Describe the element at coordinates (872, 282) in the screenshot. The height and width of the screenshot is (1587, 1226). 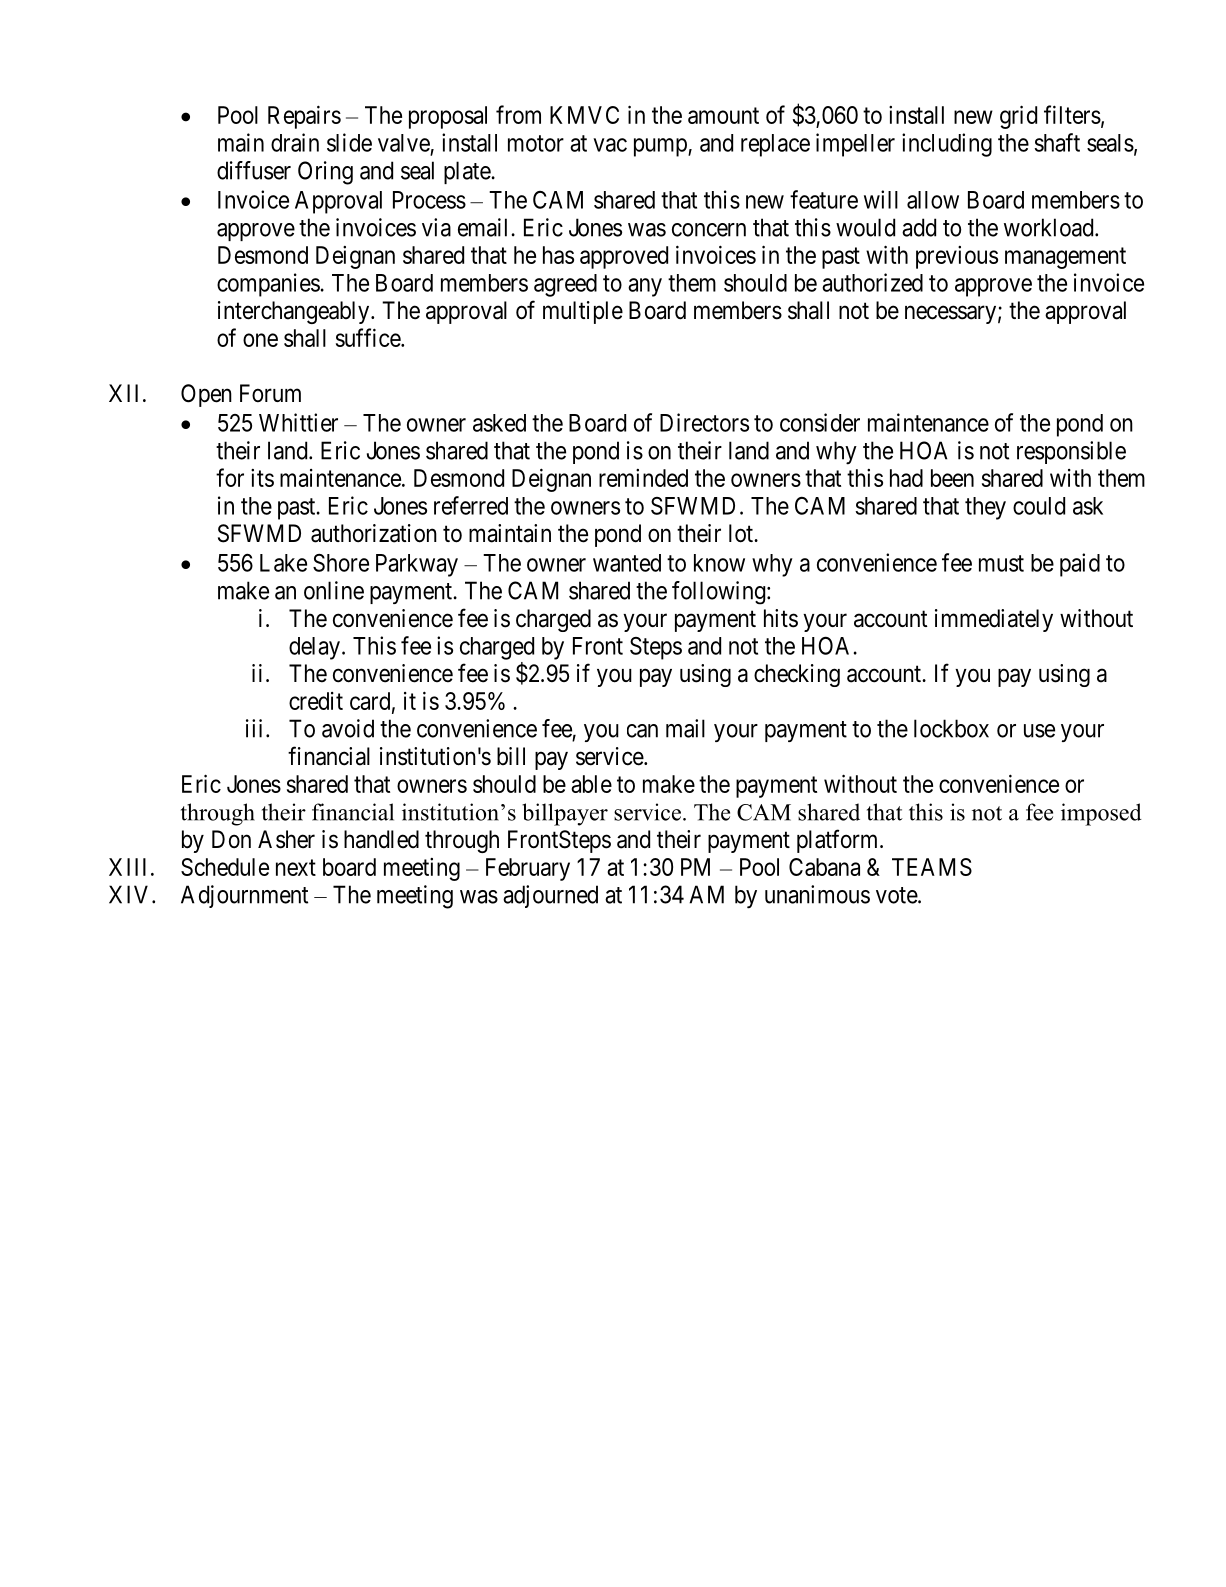
I see `authorized` at that location.
